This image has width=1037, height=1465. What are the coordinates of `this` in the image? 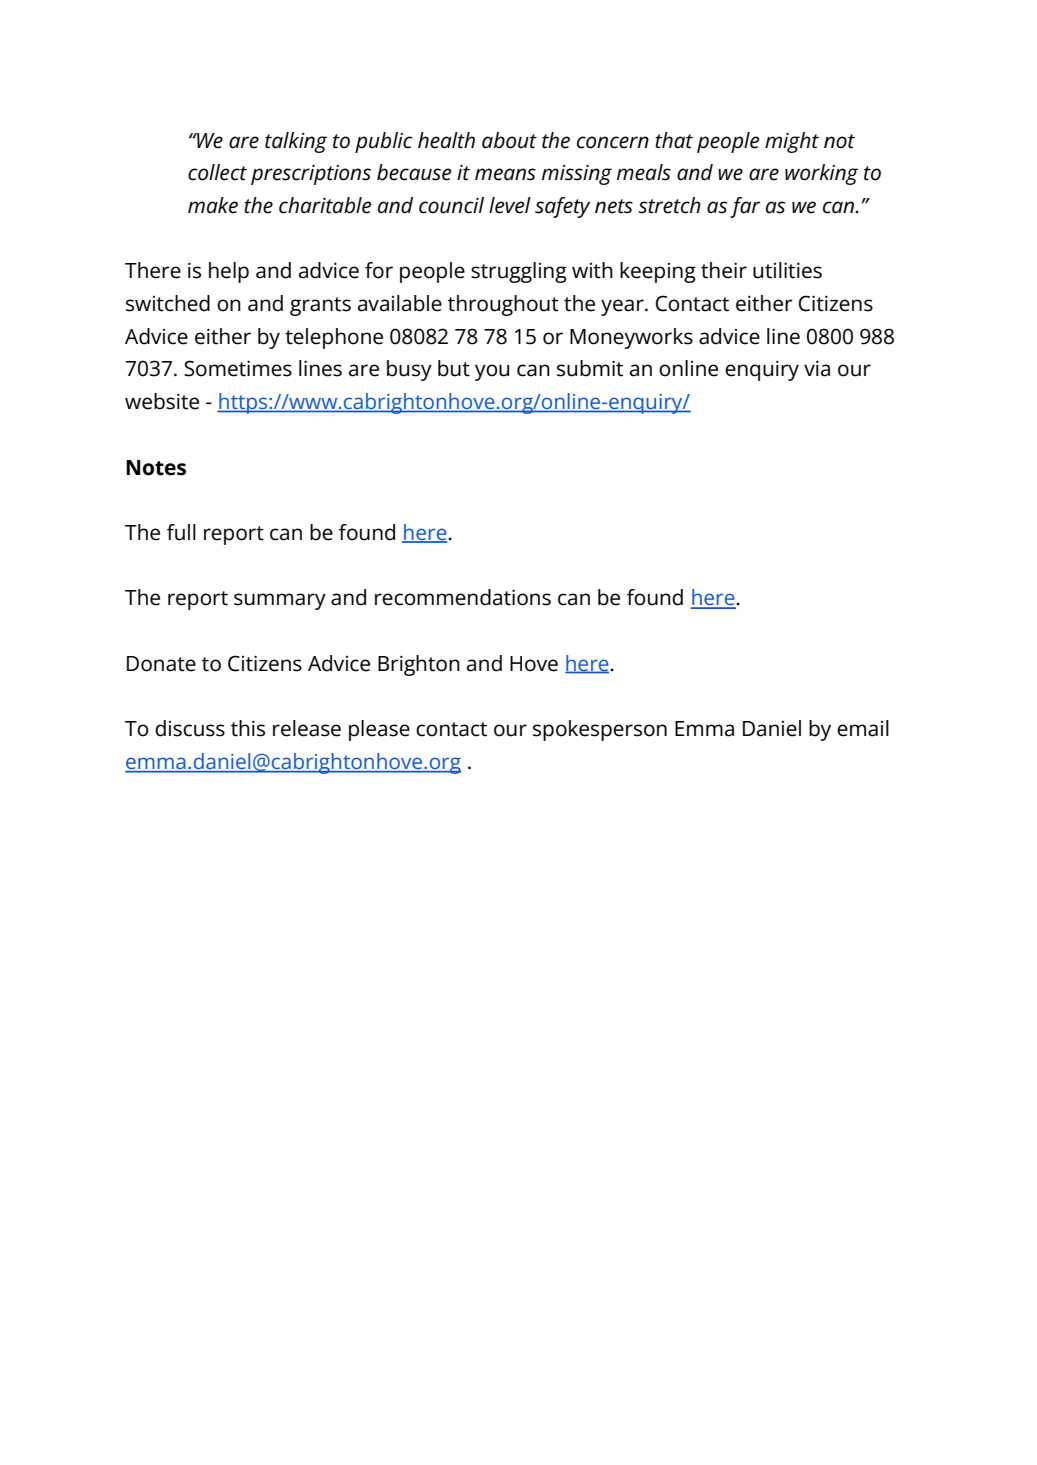 It's located at (248, 728).
